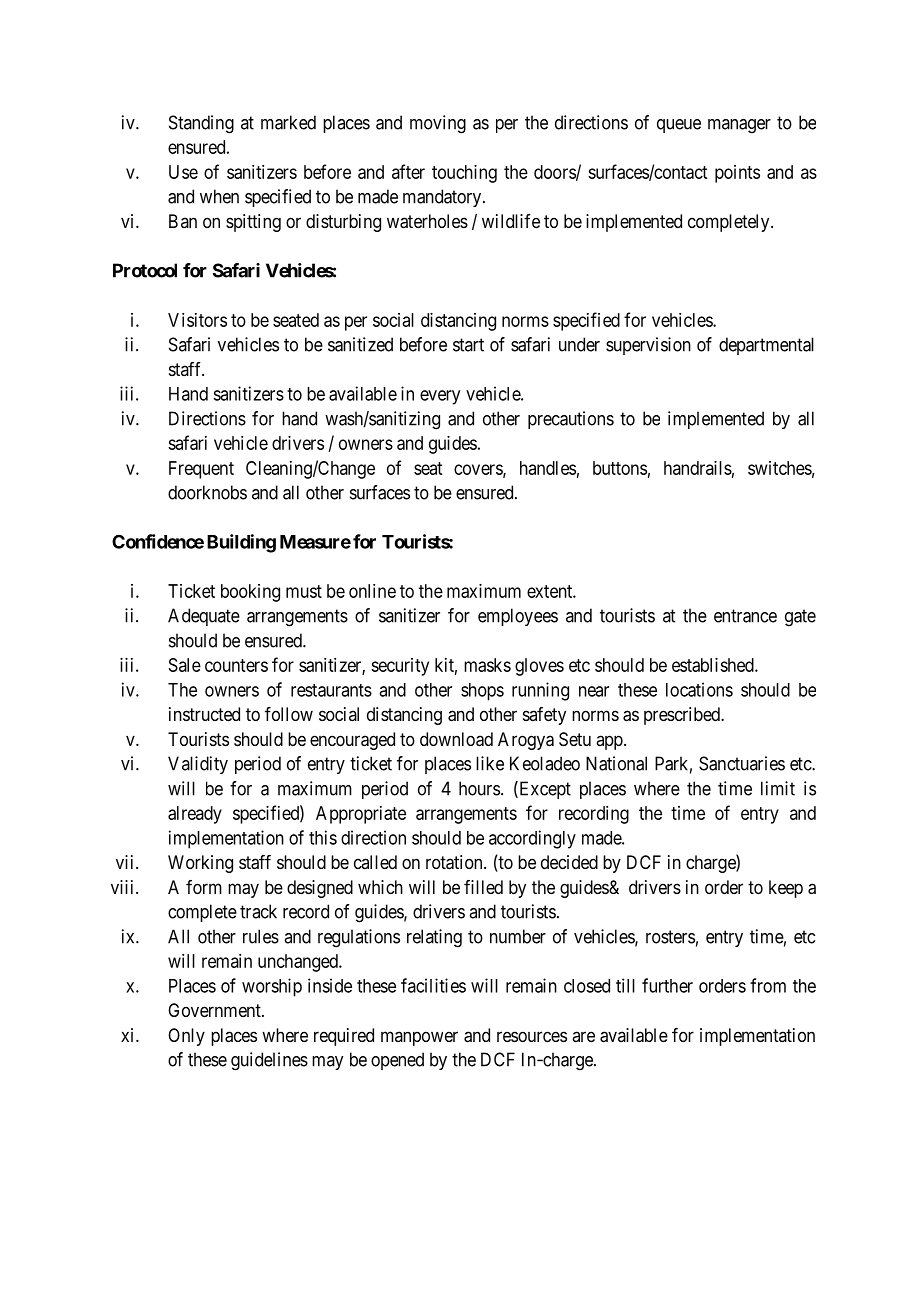 The image size is (924, 1308). I want to click on Only, so click(186, 1037).
